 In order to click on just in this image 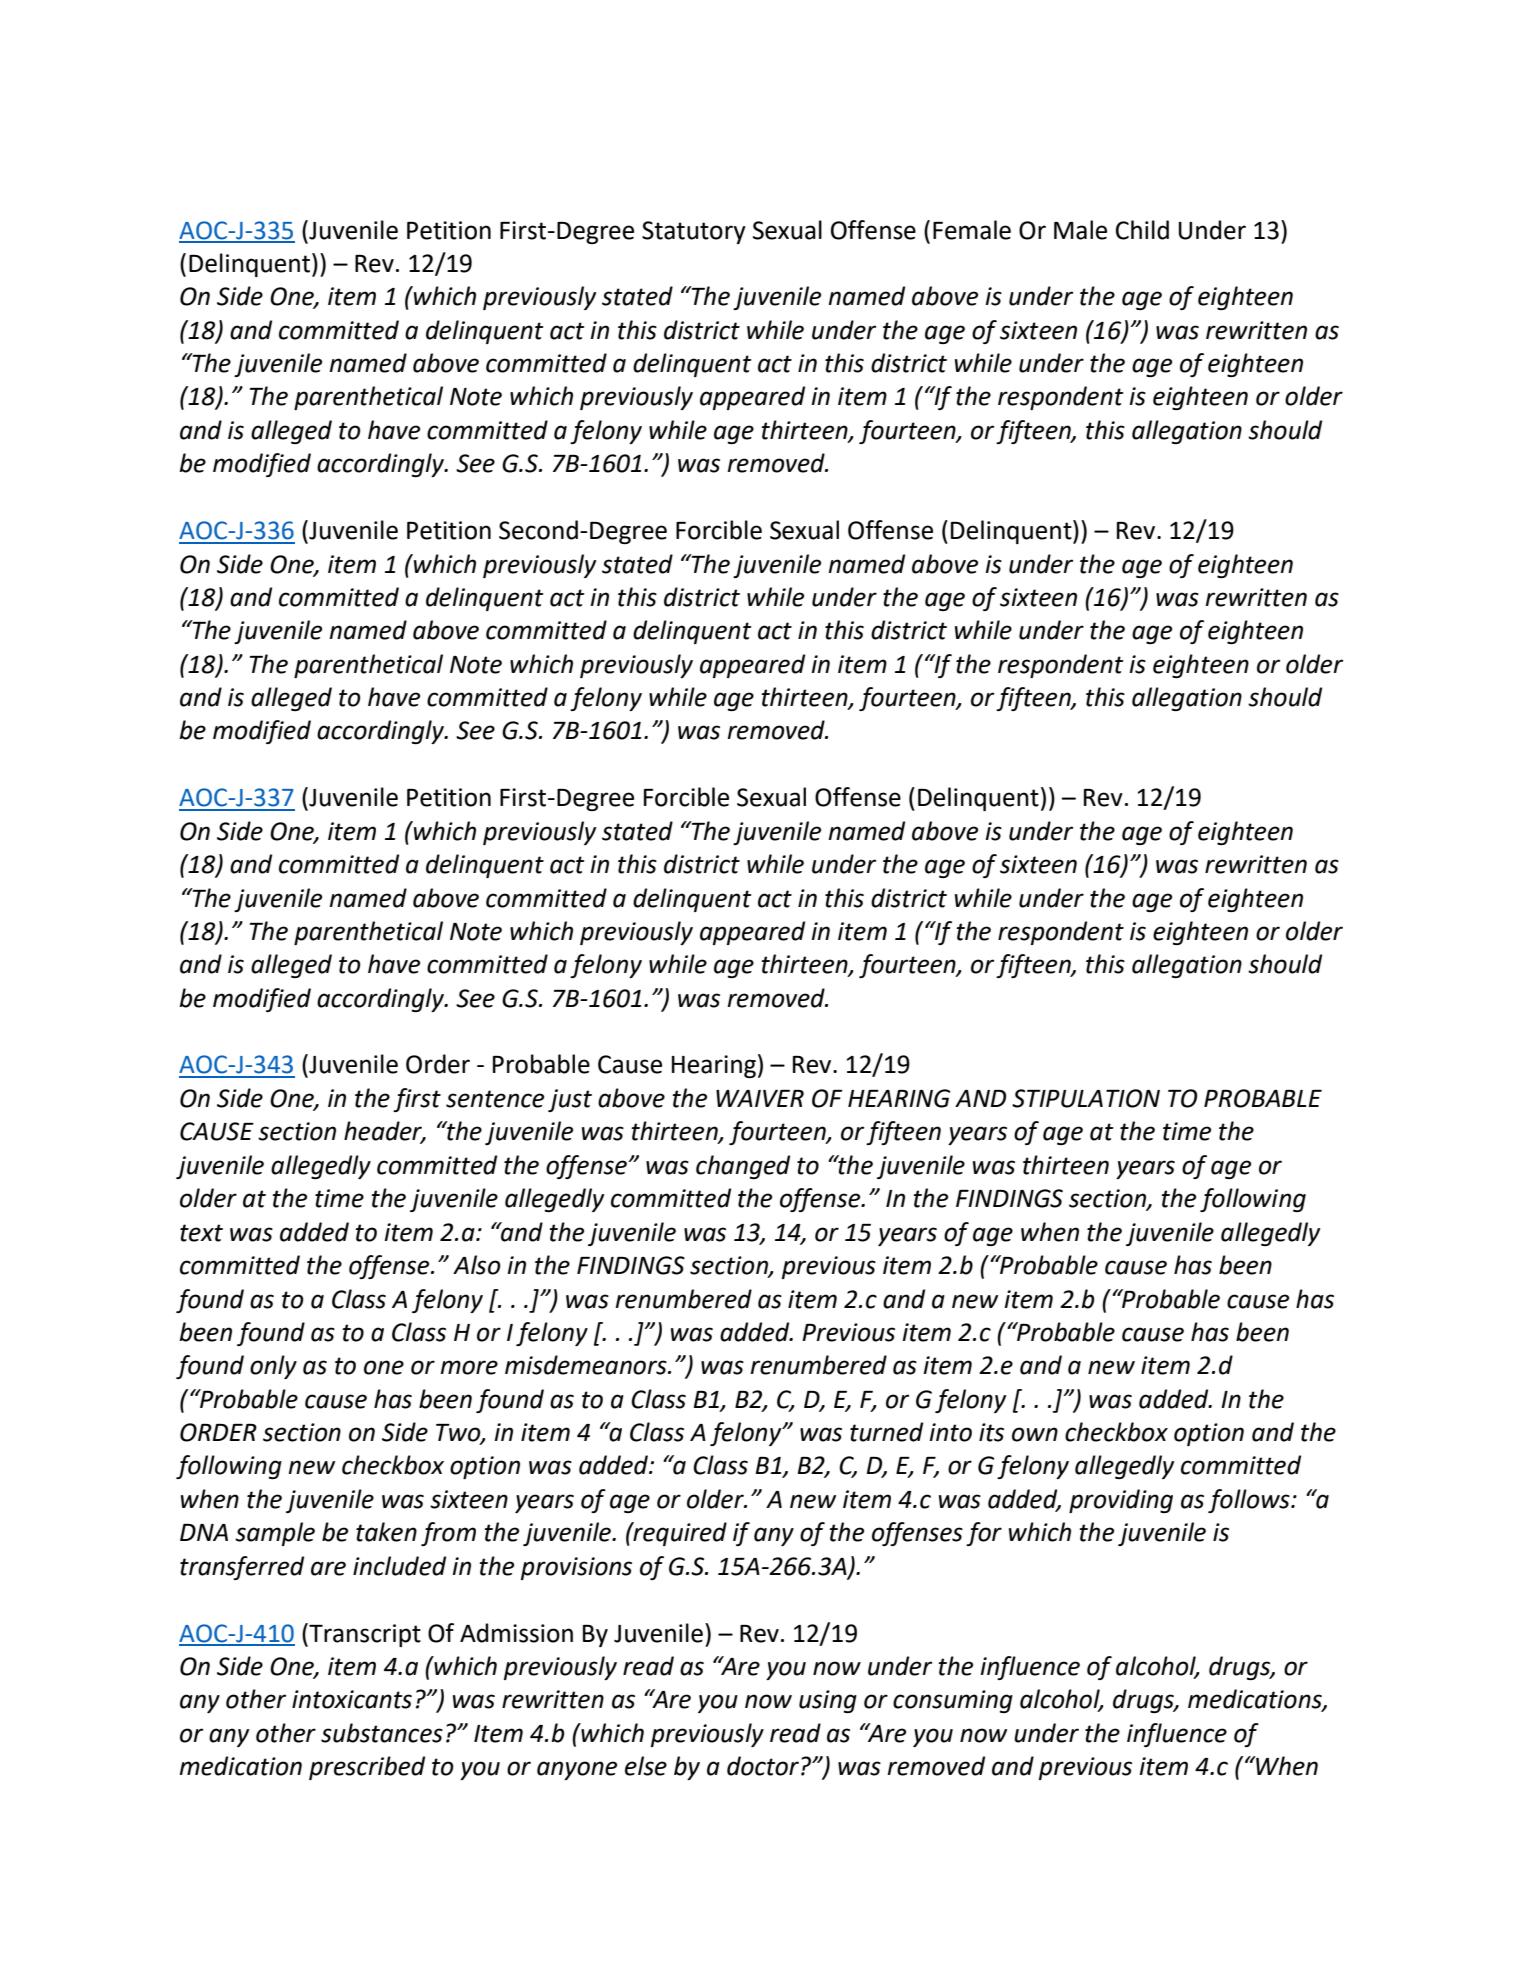, I will do `click(570, 1100)`.
